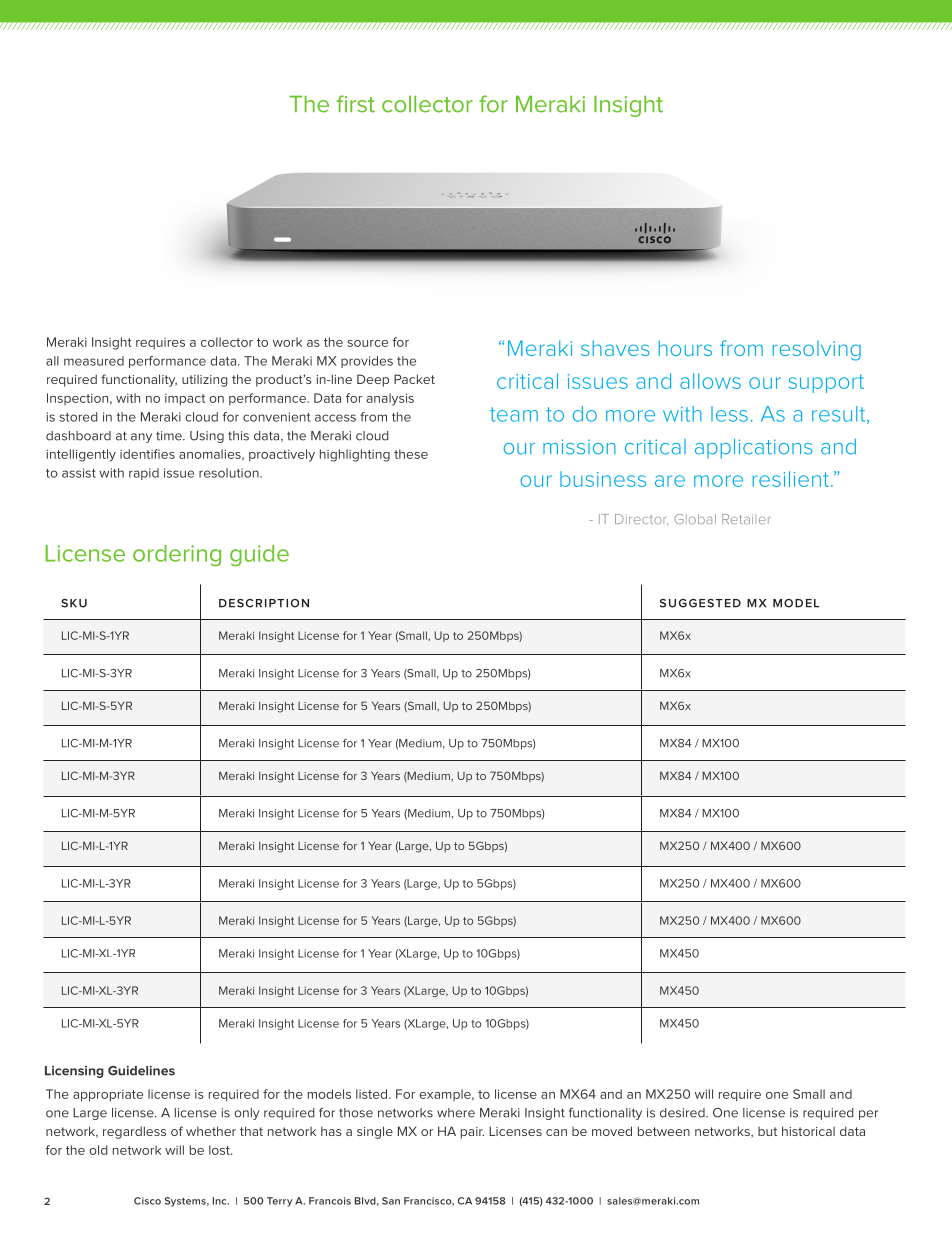 This screenshot has height=1233, width=952. Describe the element at coordinates (367, 343) in the screenshot. I see `source` at that location.
